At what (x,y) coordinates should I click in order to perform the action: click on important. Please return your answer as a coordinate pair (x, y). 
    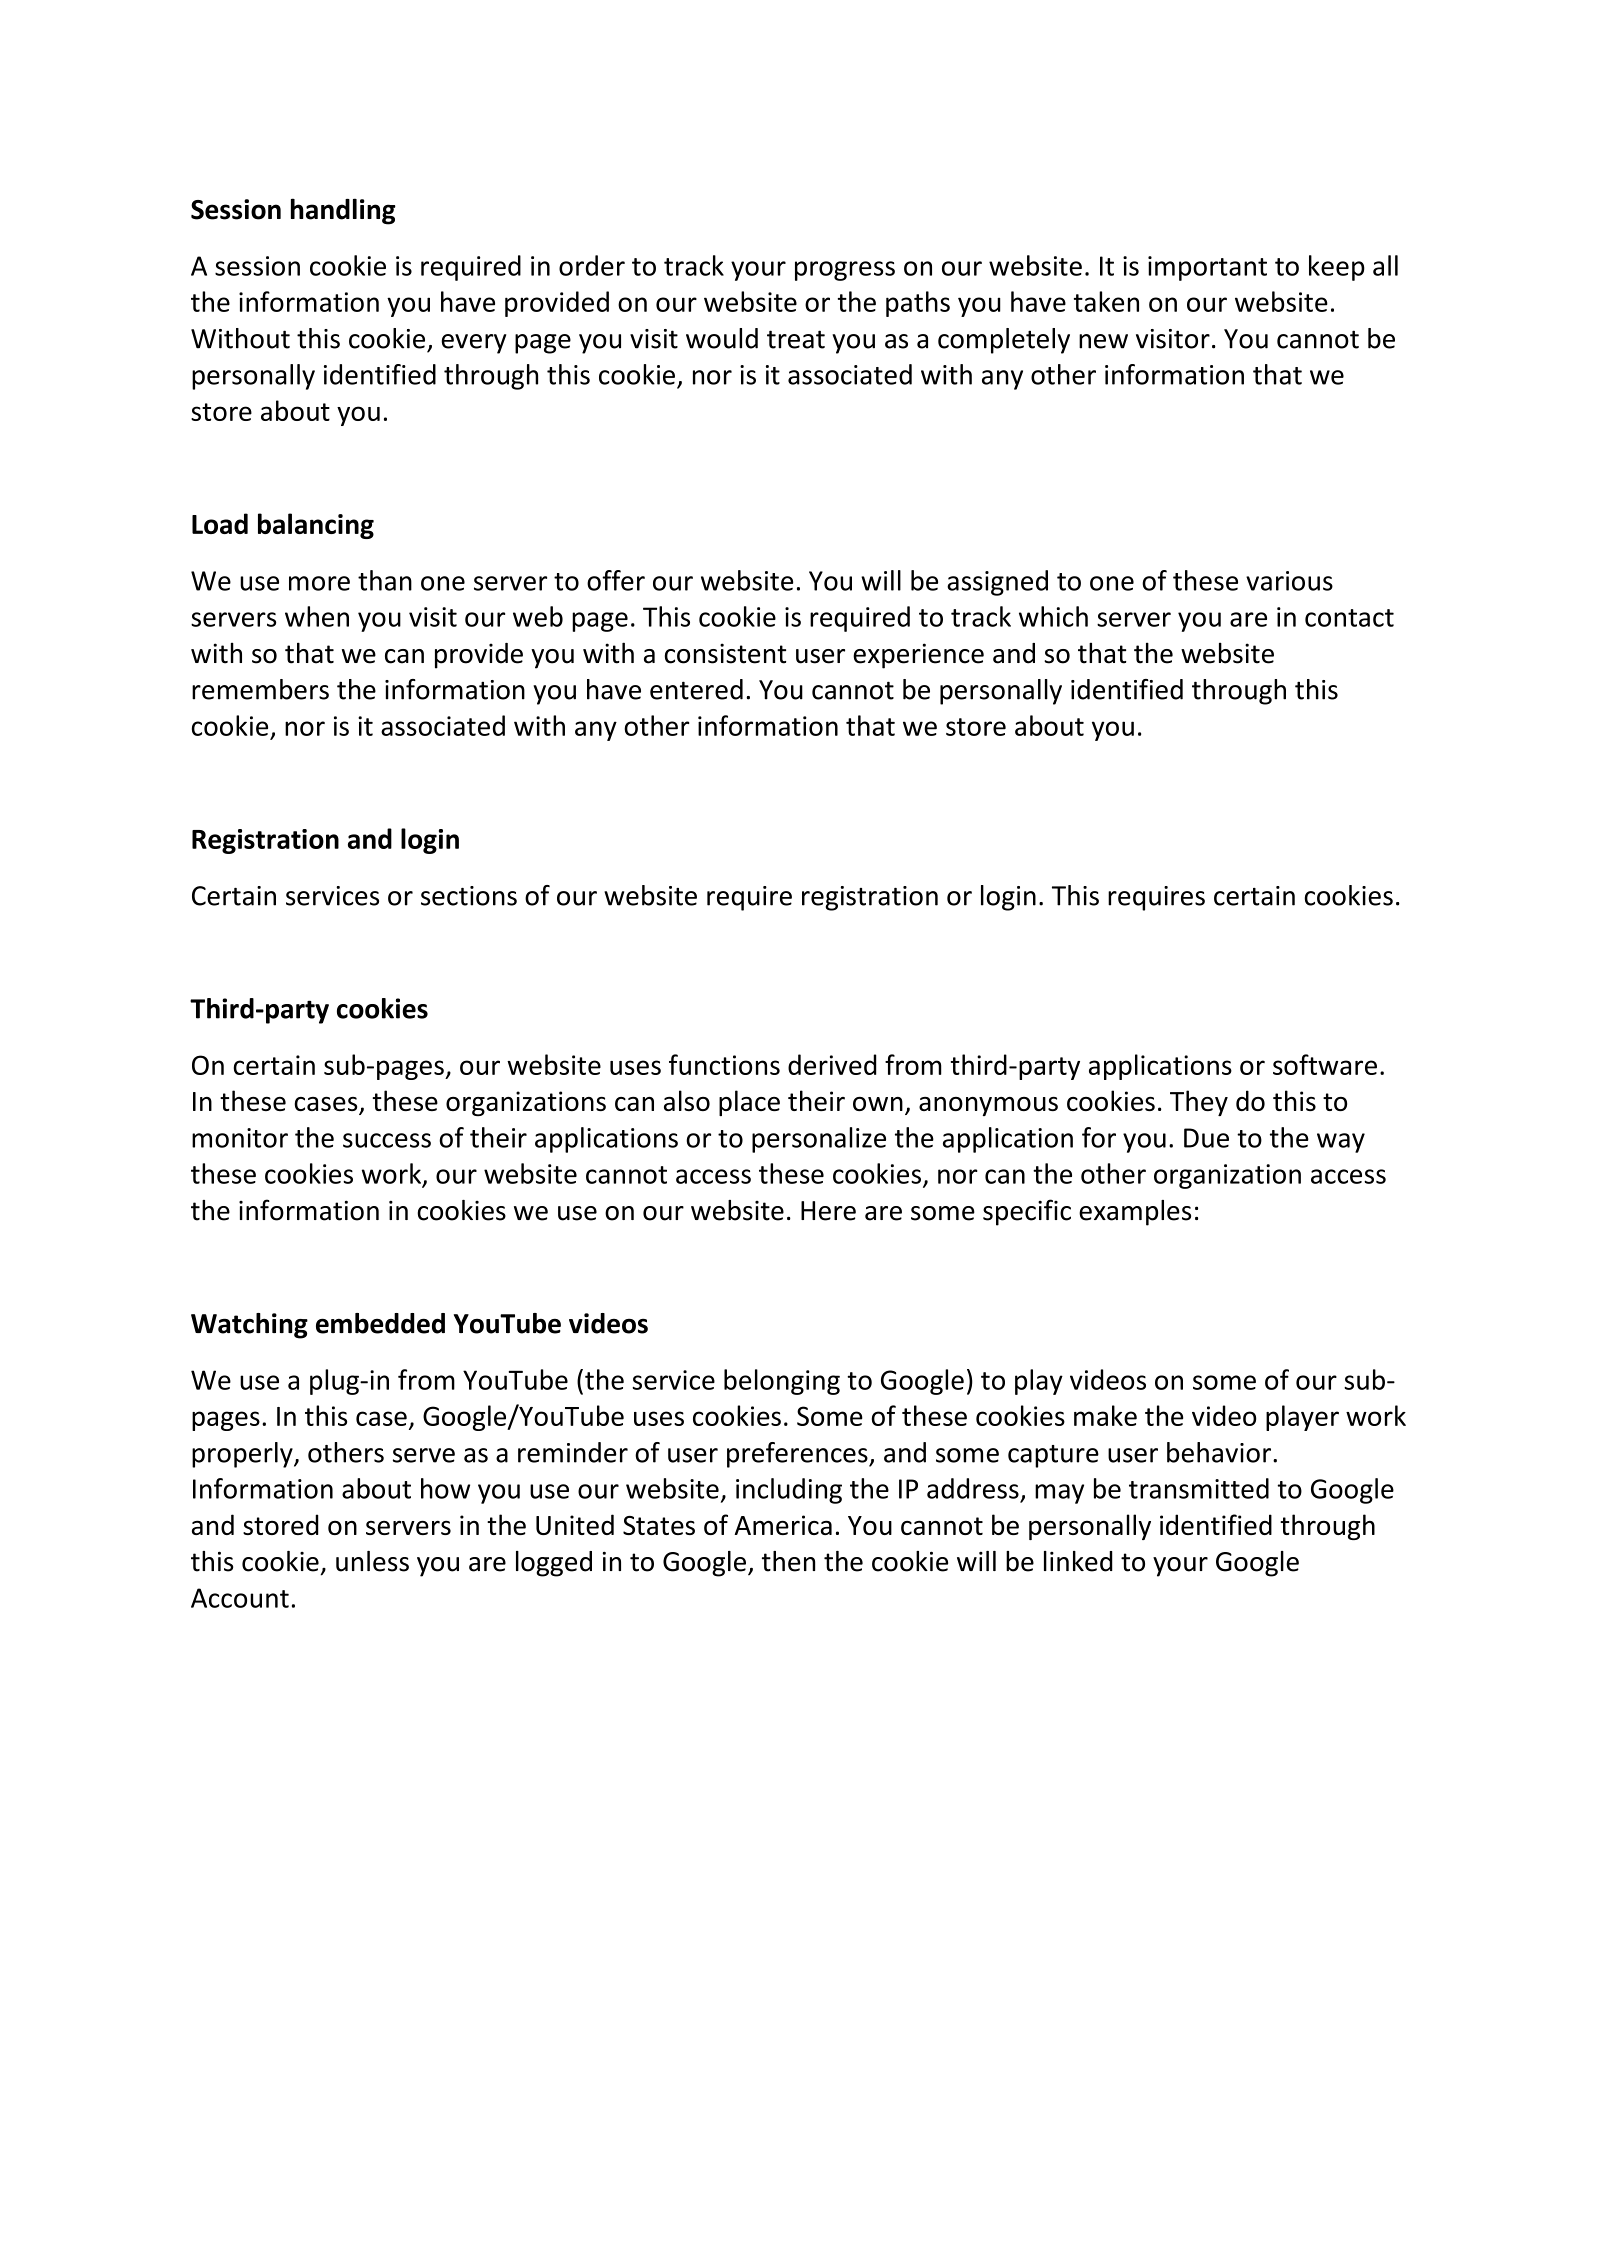
    Looking at the image, I should click on (1207, 268).
